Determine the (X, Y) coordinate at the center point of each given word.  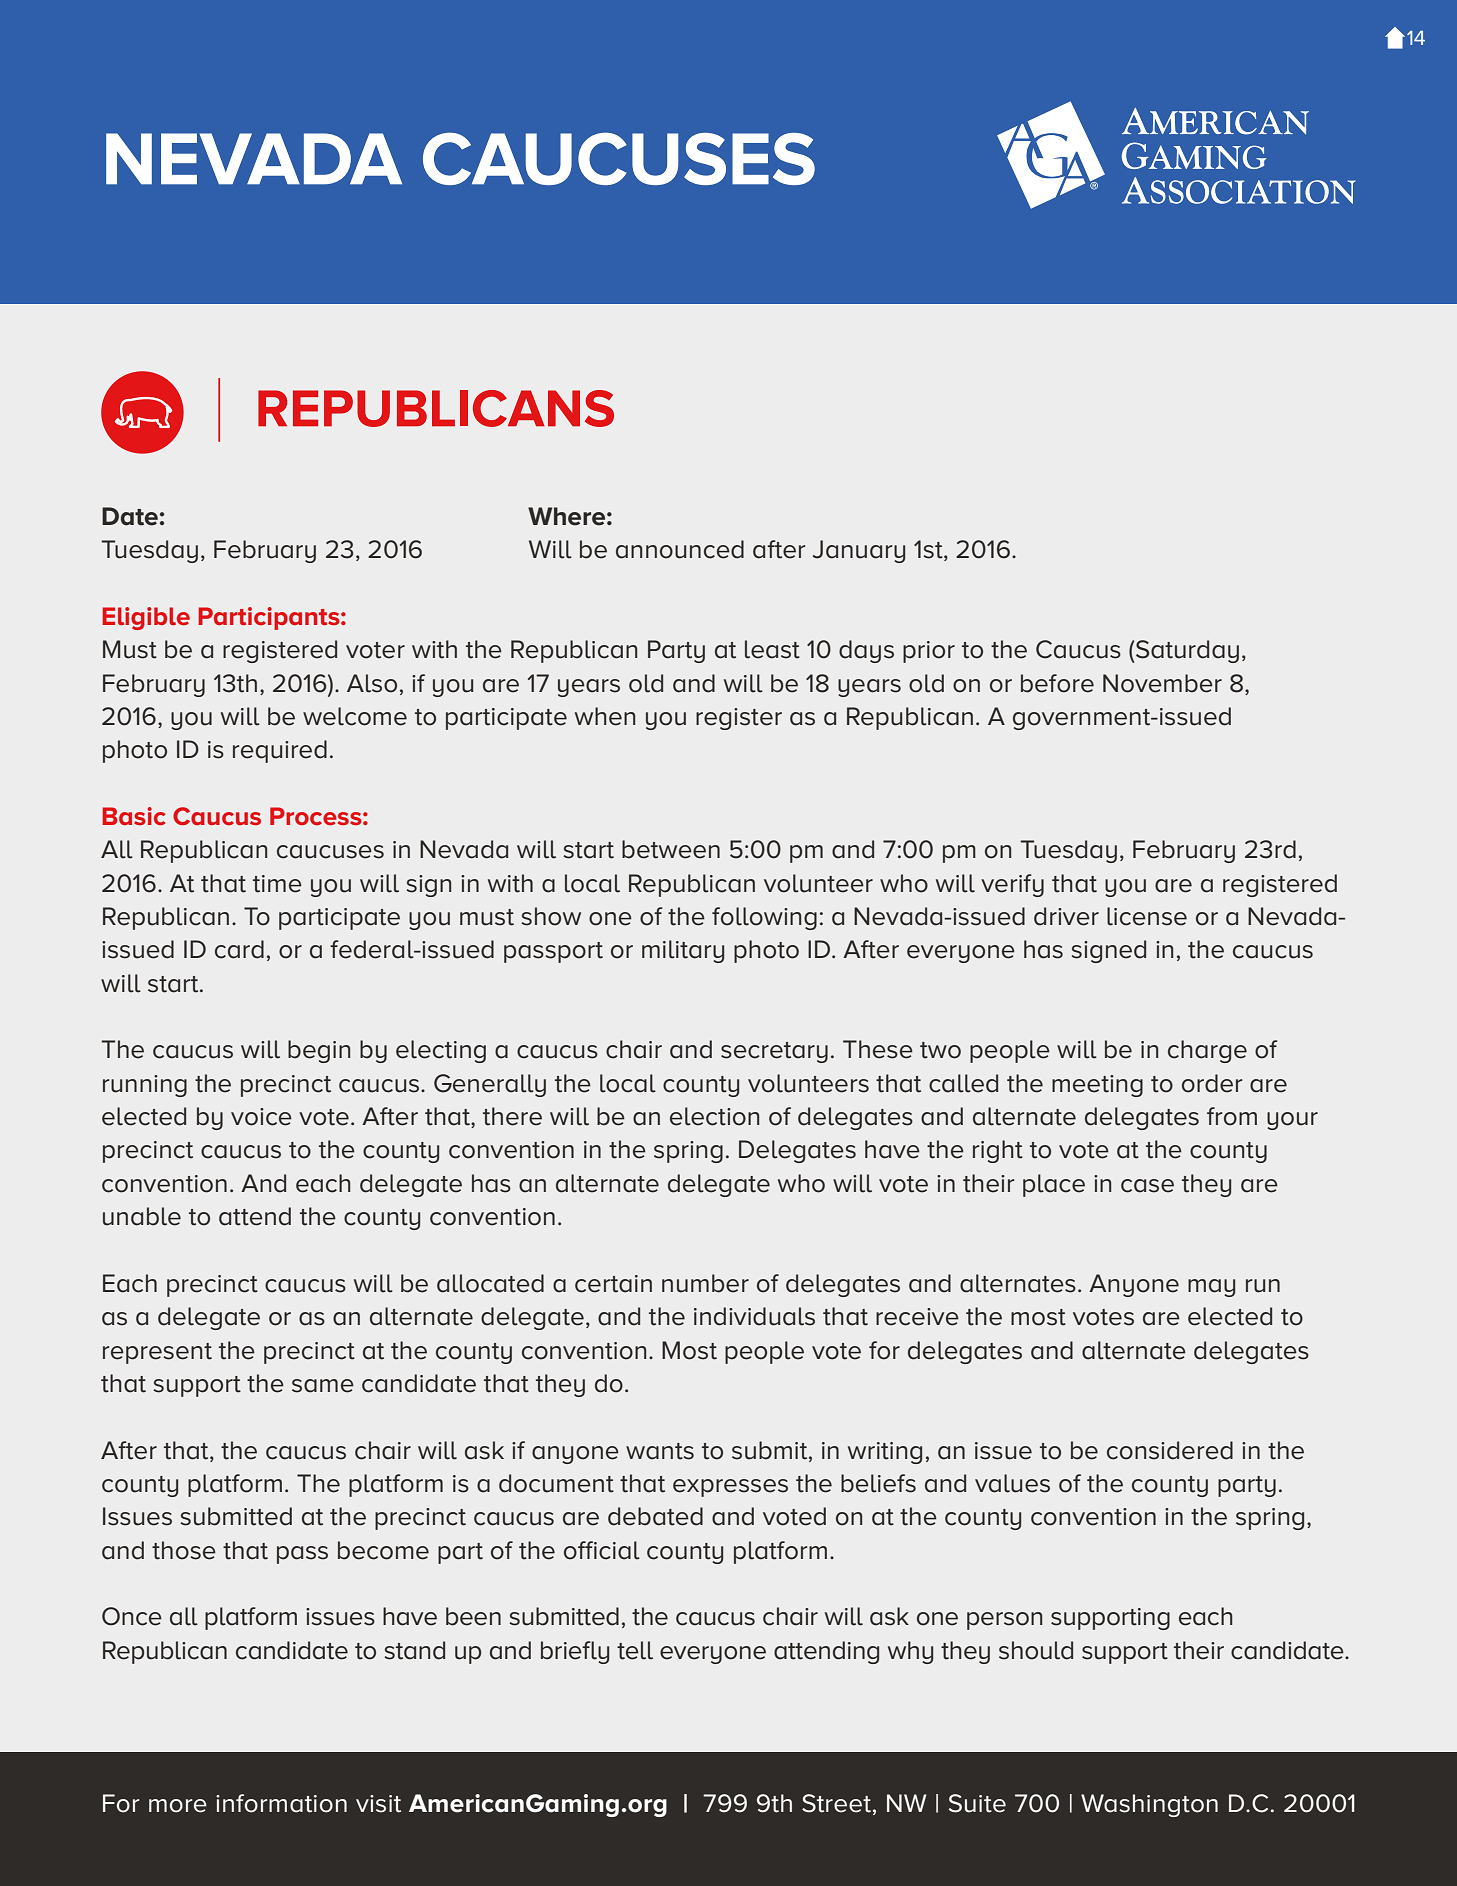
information (281, 1803)
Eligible (146, 618)
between (671, 849)
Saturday (1187, 651)
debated (655, 1516)
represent (157, 1353)
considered (1170, 1450)
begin (319, 1051)
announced (680, 549)
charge (1207, 1051)
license (1147, 916)
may (1211, 1288)
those (184, 1550)
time (277, 884)
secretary (774, 1052)
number (705, 1283)
